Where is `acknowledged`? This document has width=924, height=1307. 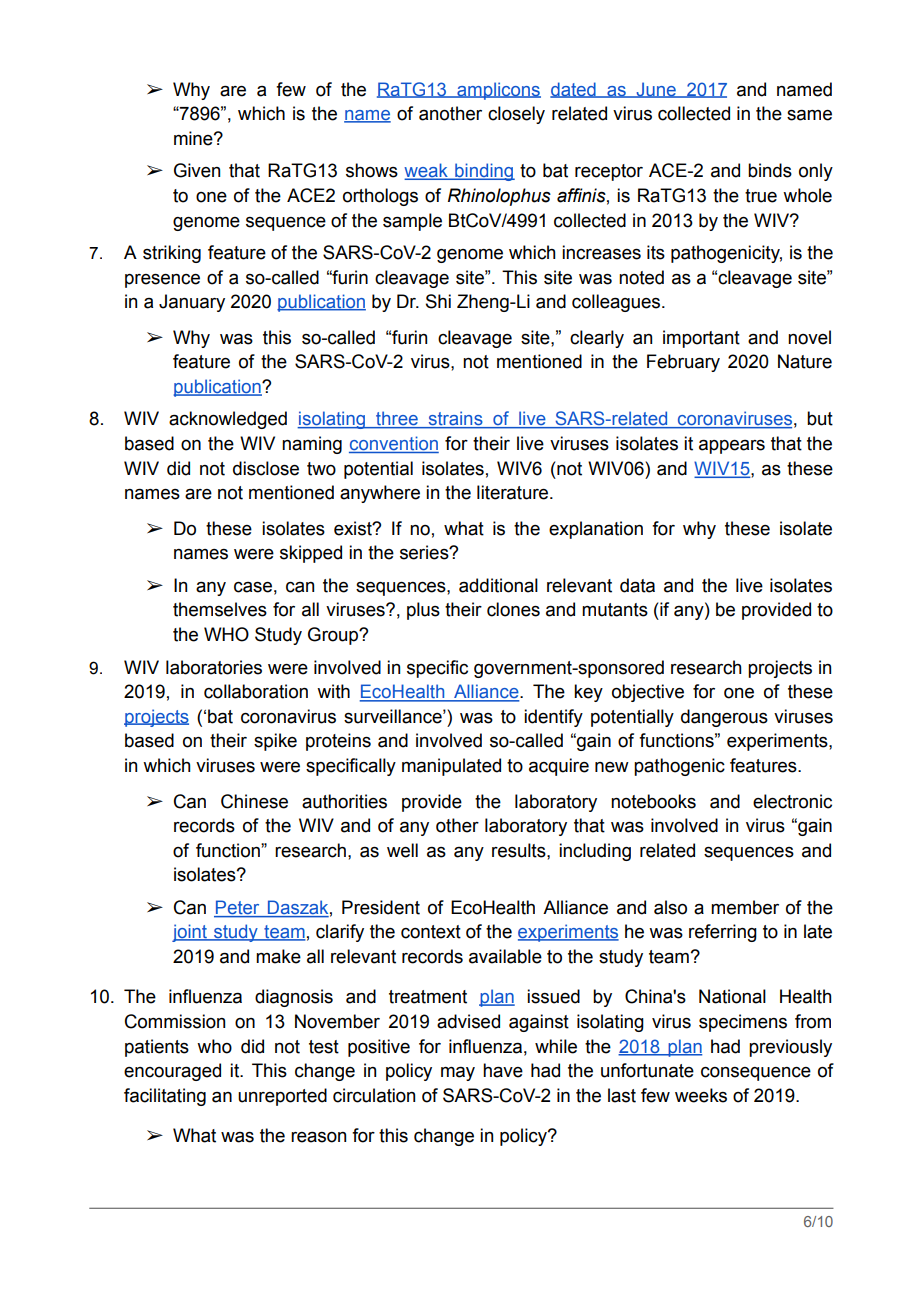 acknowledged is located at coordinates (228, 420).
